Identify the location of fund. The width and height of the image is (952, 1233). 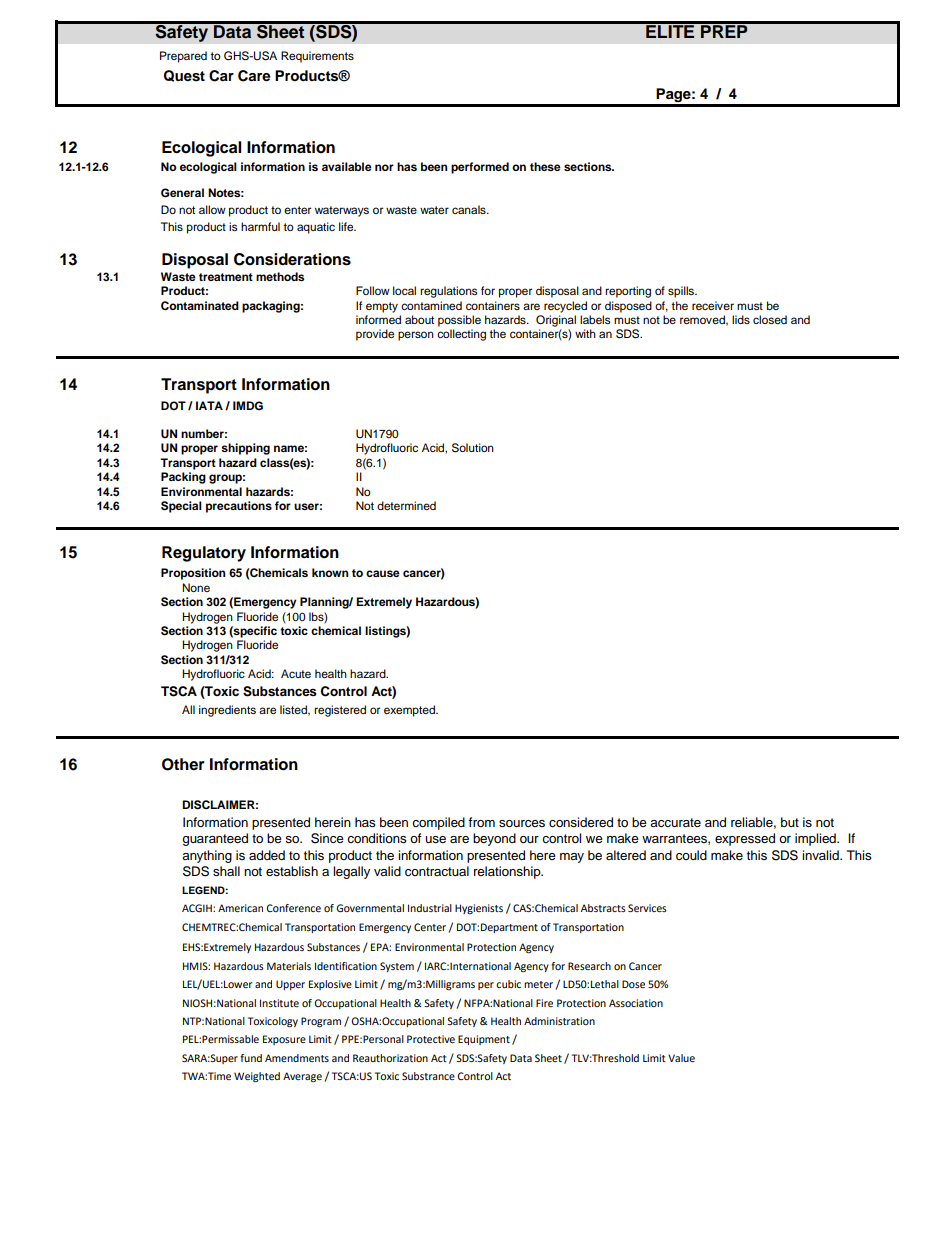
(251, 1058).
